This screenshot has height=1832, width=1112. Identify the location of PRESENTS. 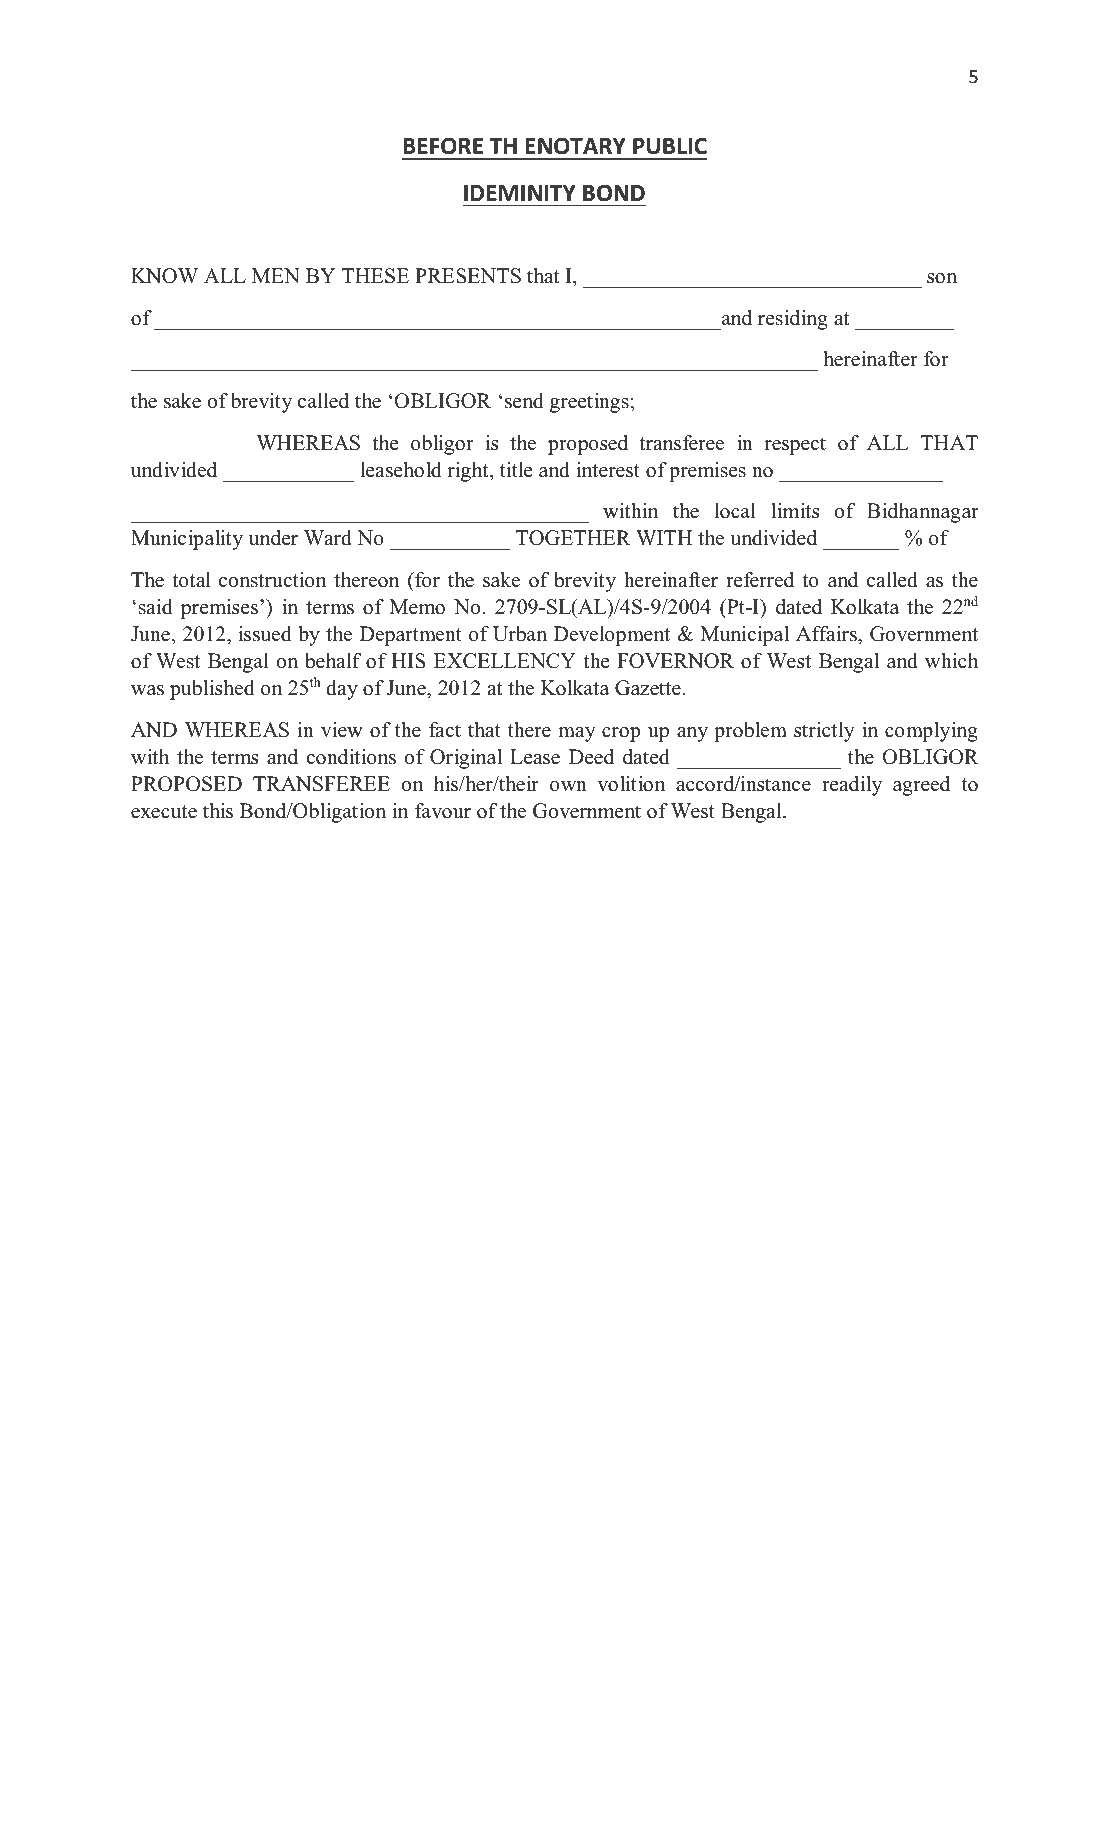
(468, 276).
